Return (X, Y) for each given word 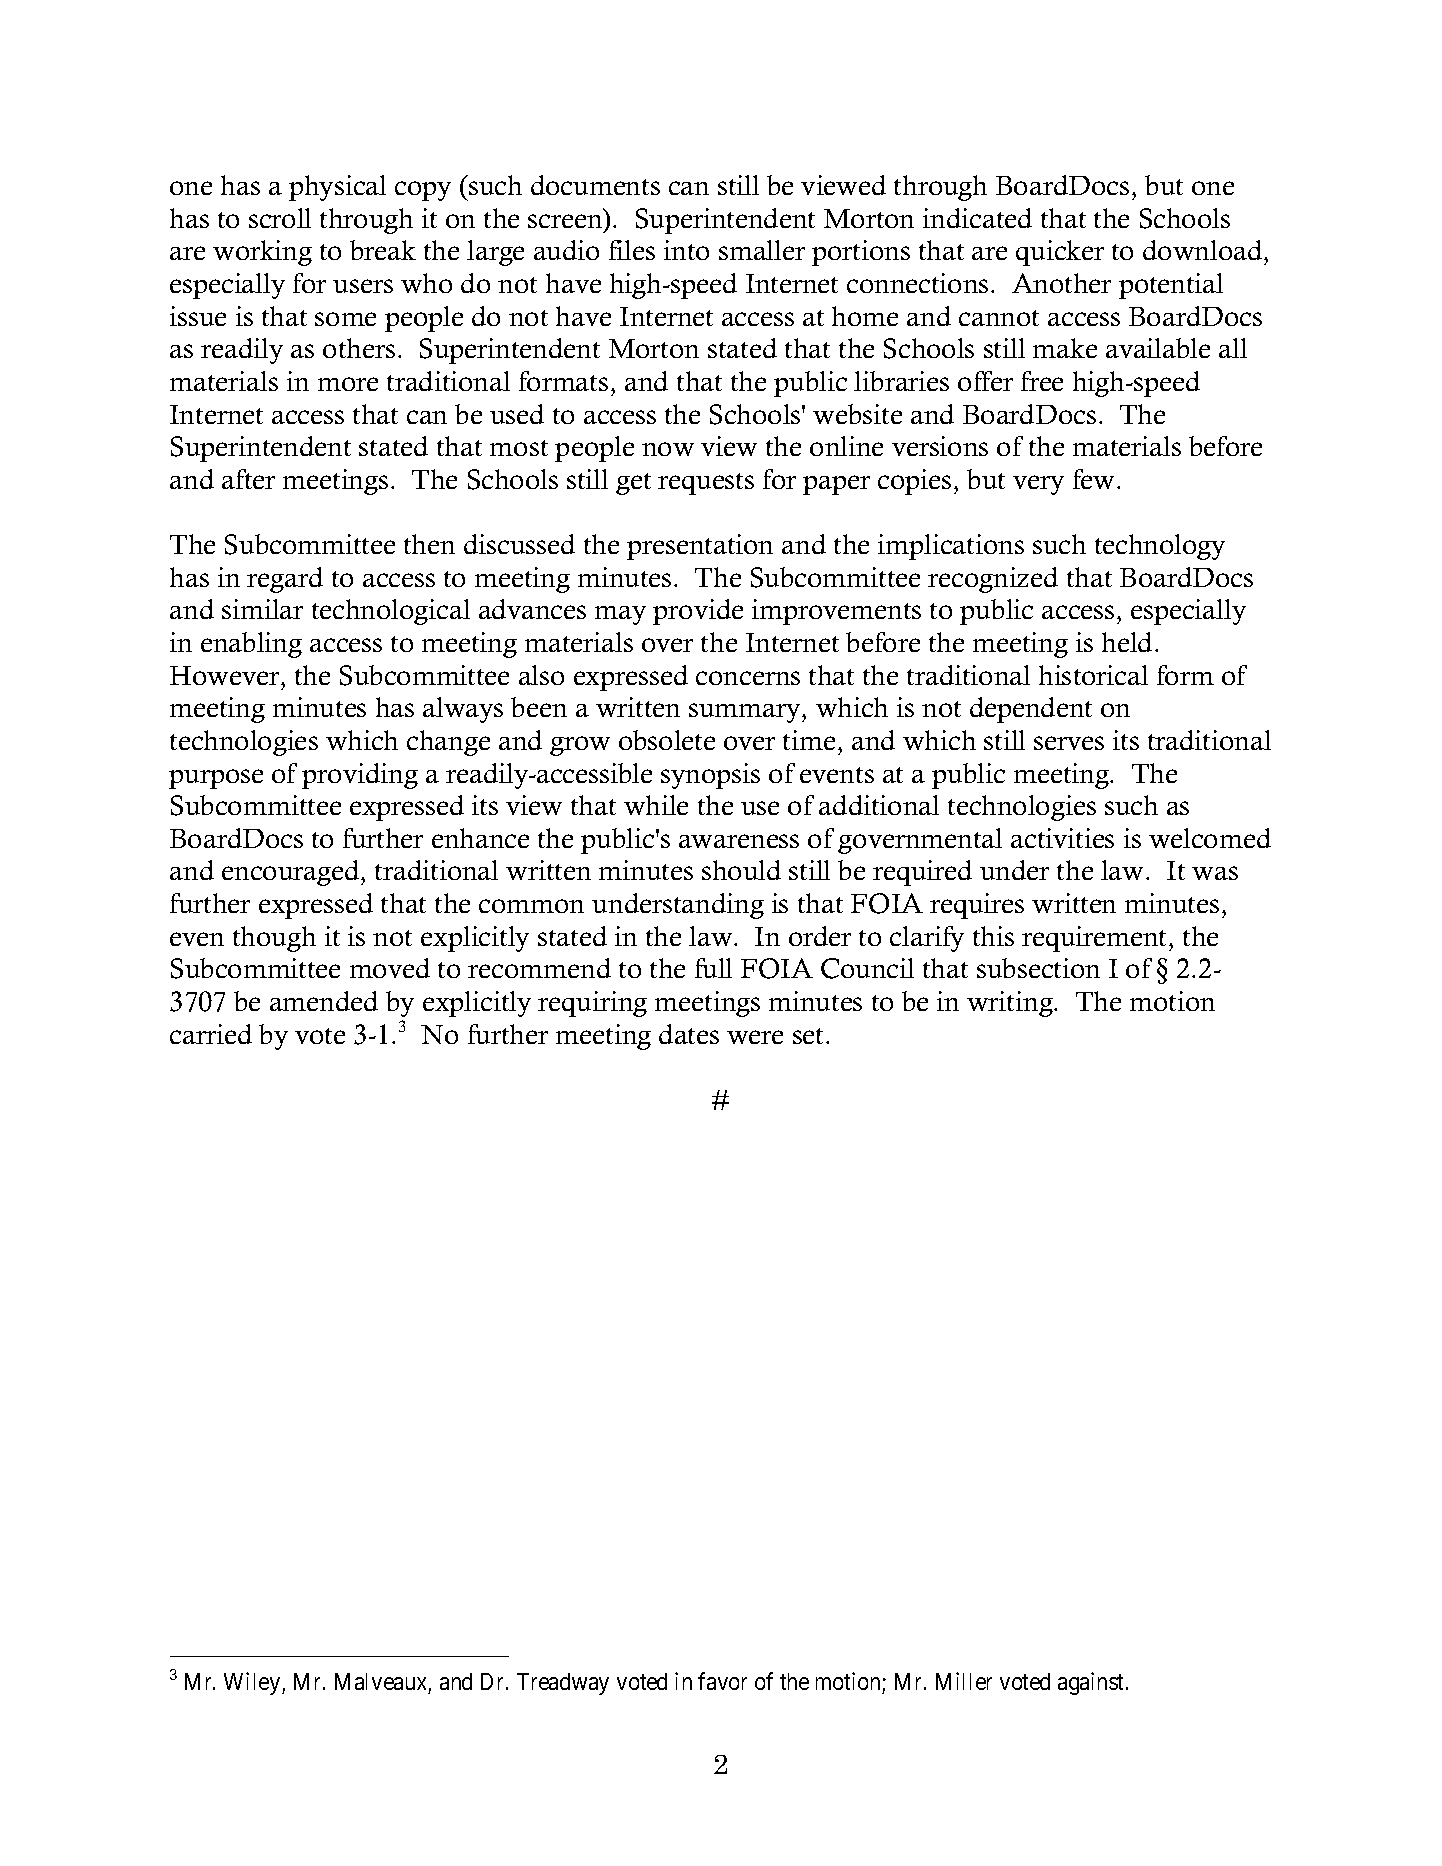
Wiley (253, 1683)
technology (1160, 547)
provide (698, 612)
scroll (280, 218)
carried (211, 1034)
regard (285, 580)
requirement (1096, 939)
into (686, 250)
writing (1011, 1004)
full (713, 968)
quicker (1060, 253)
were (755, 1037)
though (274, 939)
